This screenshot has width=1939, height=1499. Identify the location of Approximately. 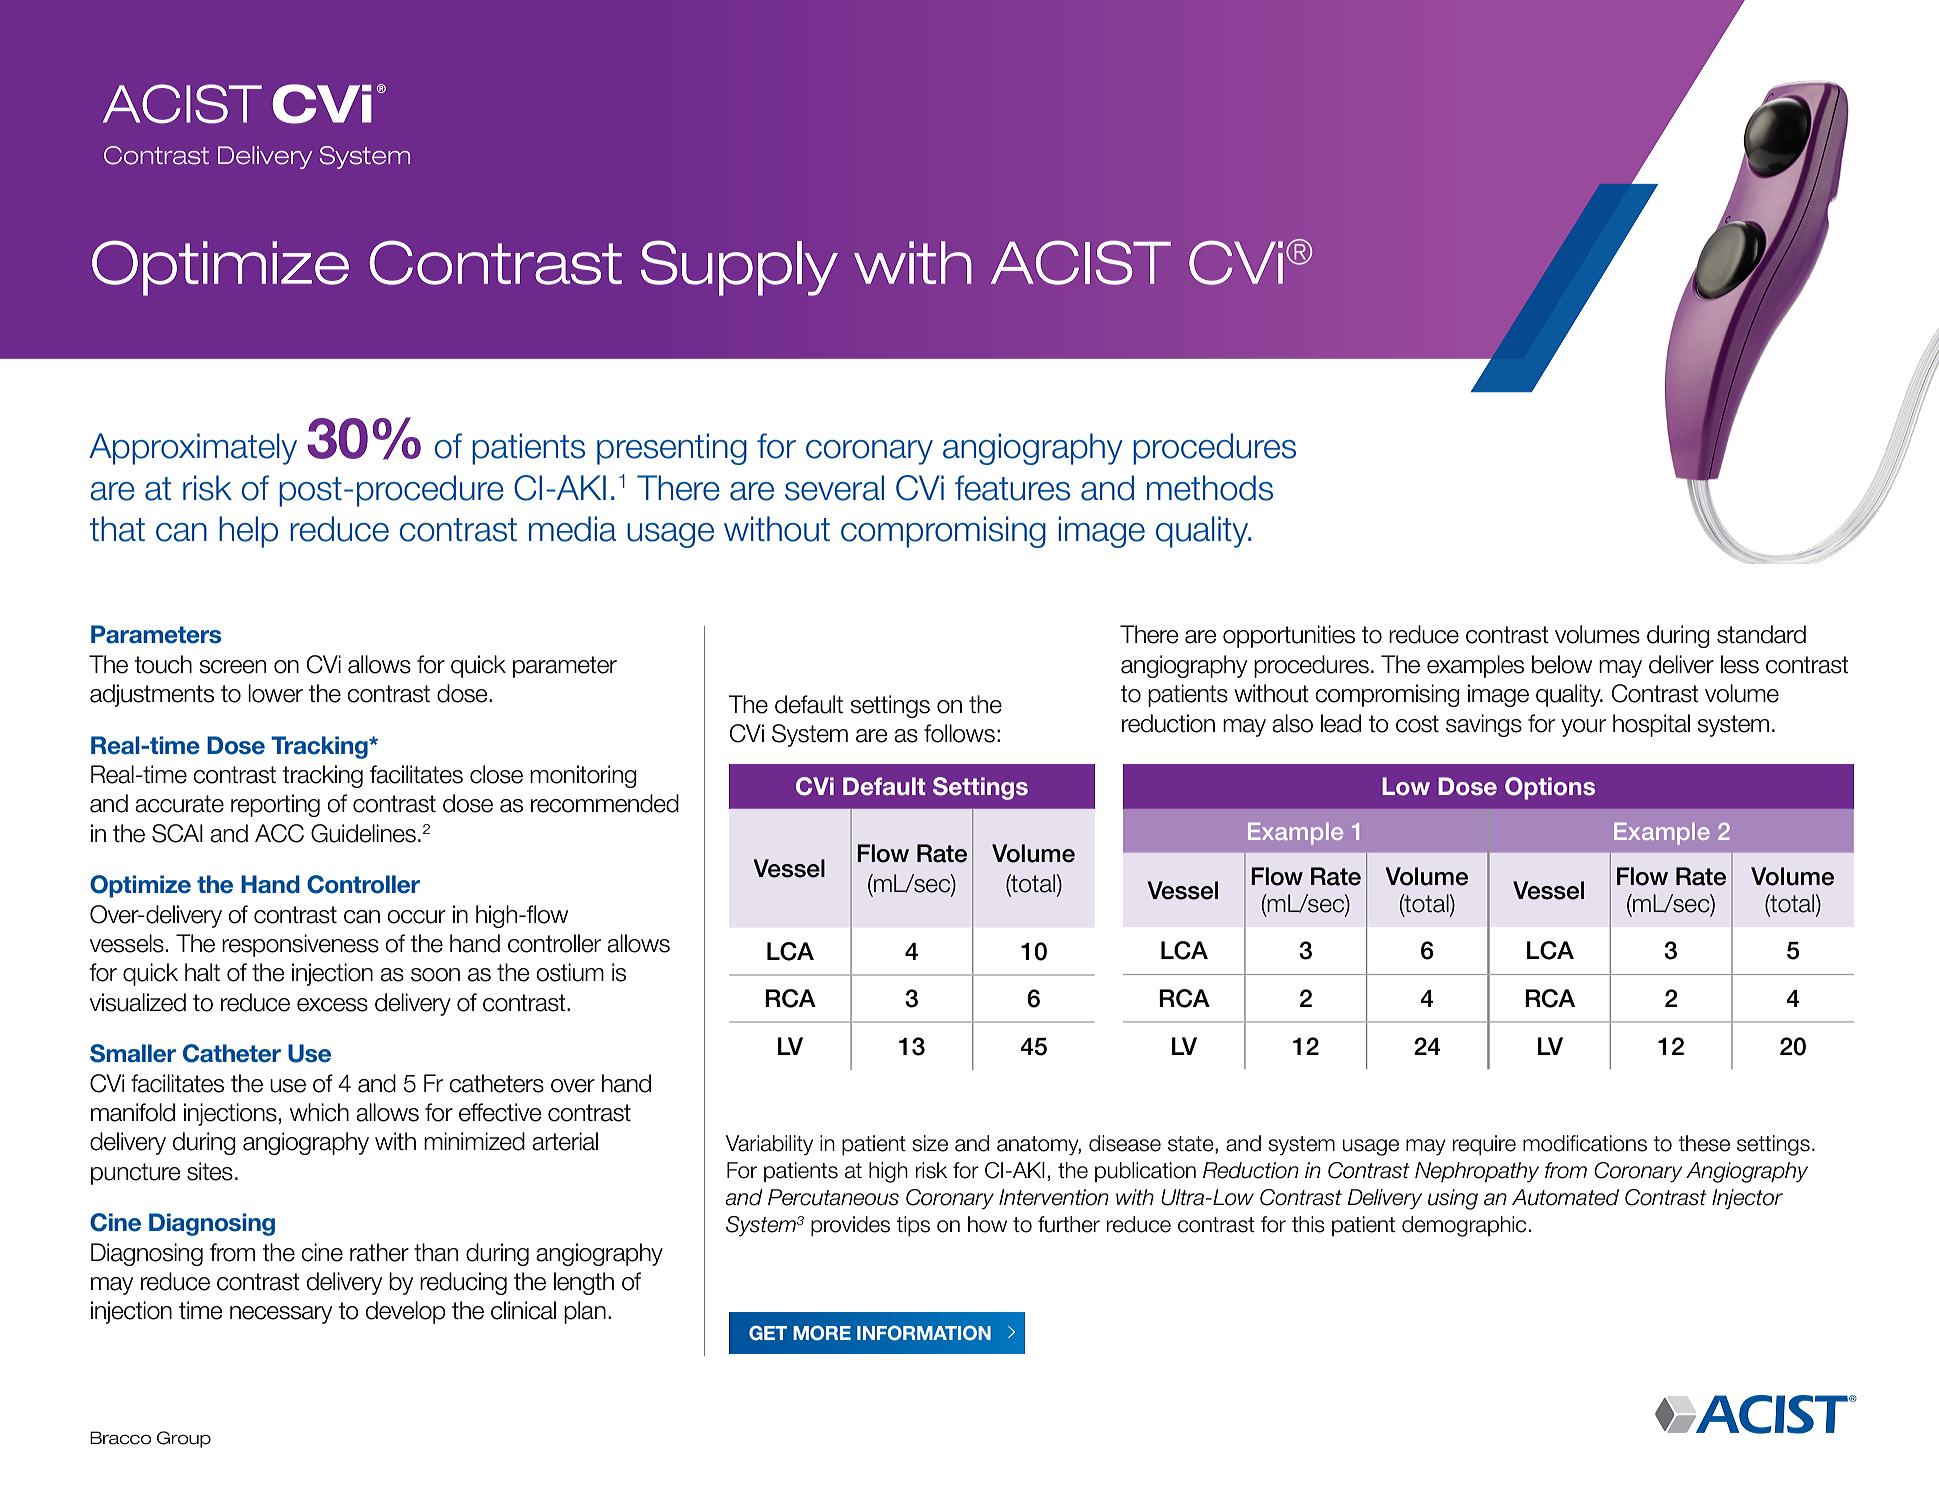
(193, 449).
